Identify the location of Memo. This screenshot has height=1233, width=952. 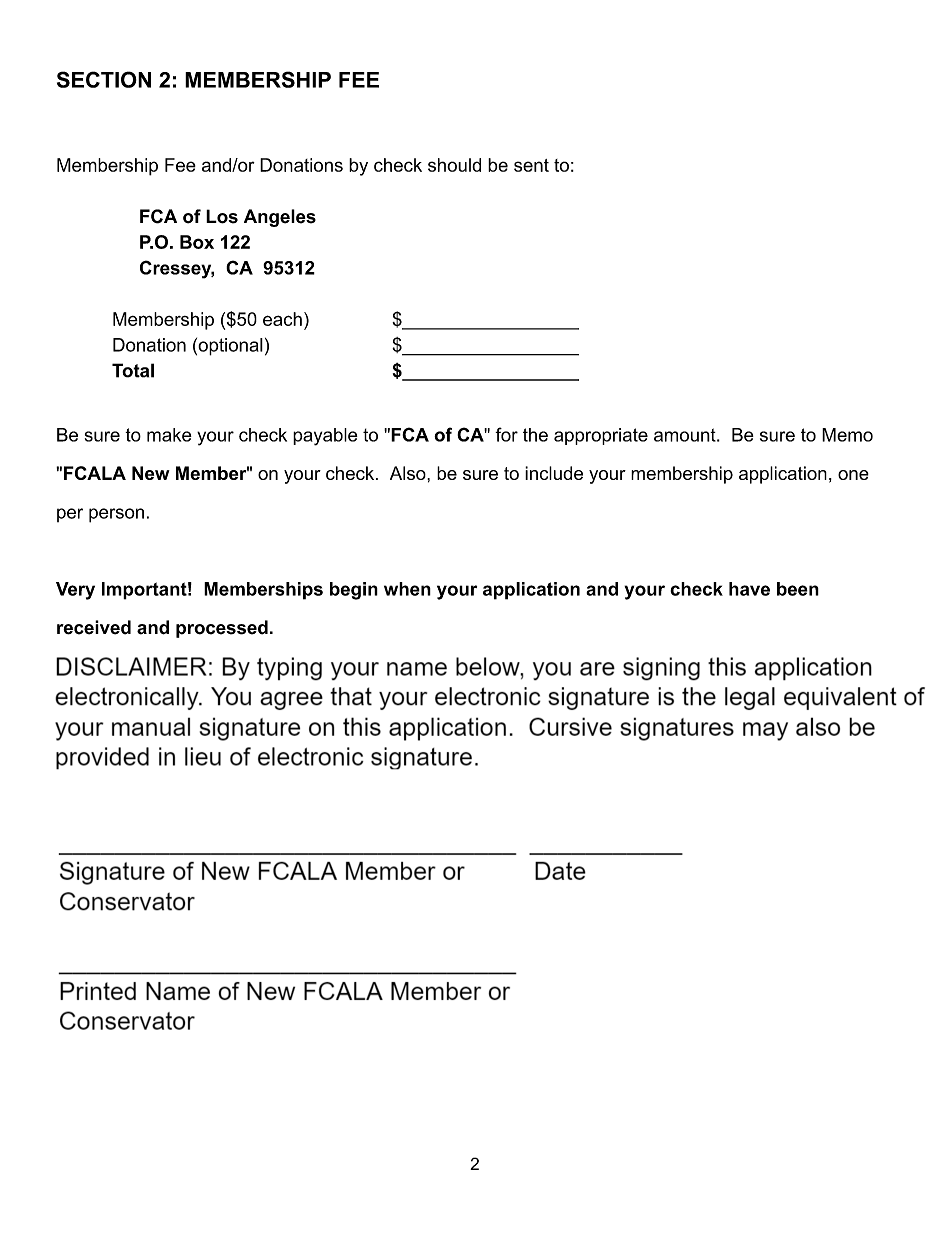
(847, 435).
